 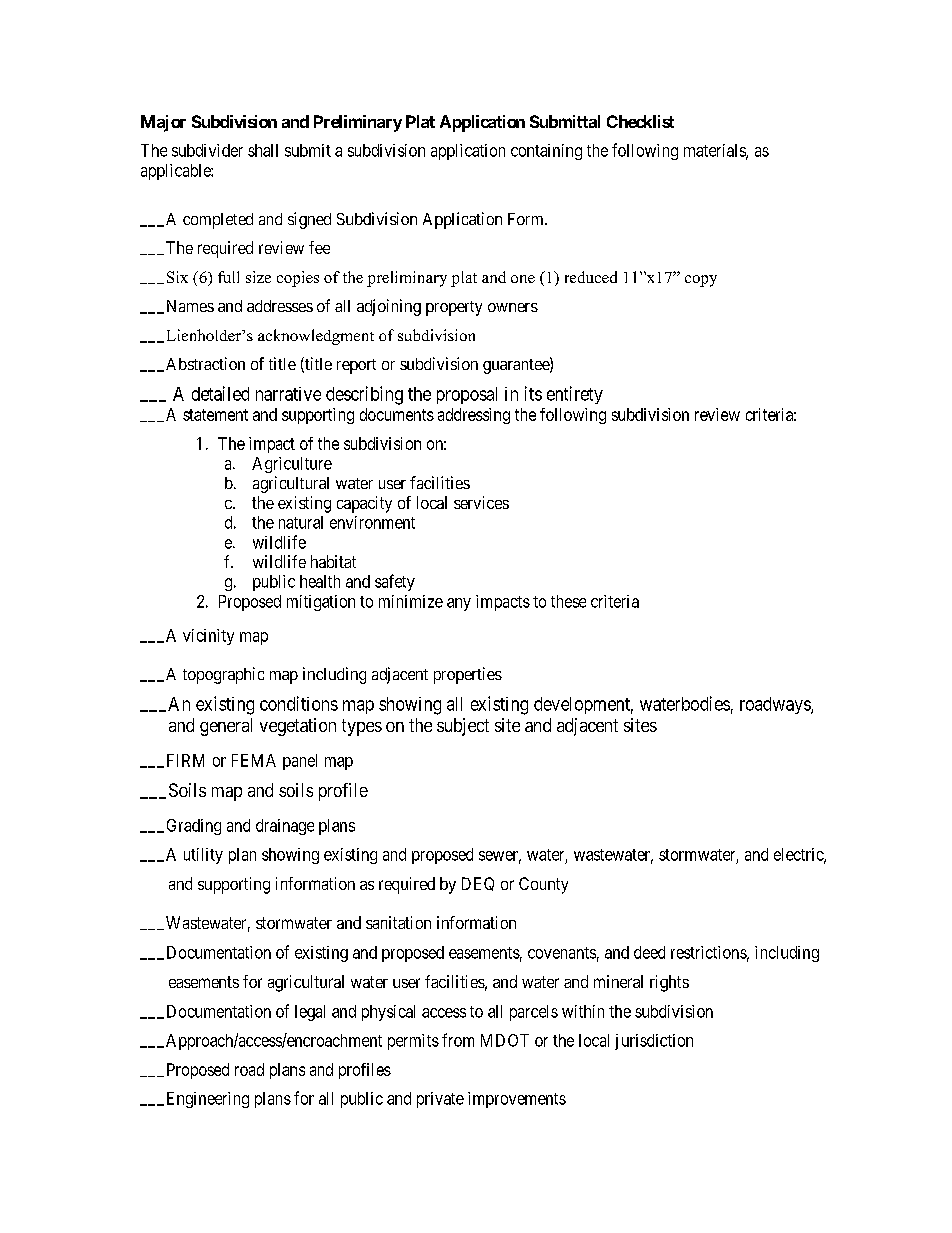 What do you see at coordinates (481, 502) in the screenshot?
I see `services` at bounding box center [481, 502].
